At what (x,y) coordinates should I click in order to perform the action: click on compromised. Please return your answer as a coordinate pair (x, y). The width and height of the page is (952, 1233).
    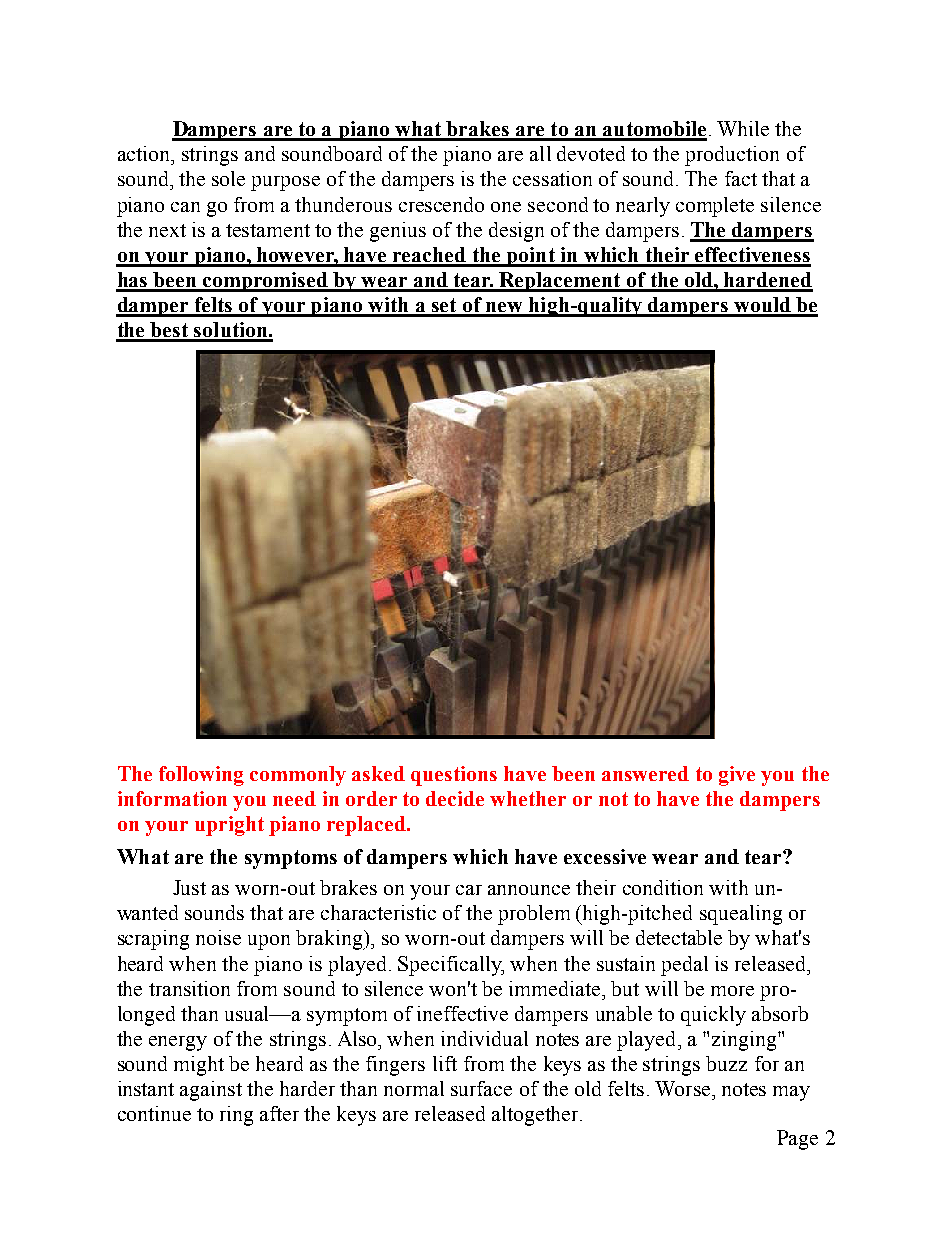
    Looking at the image, I should click on (265, 282).
